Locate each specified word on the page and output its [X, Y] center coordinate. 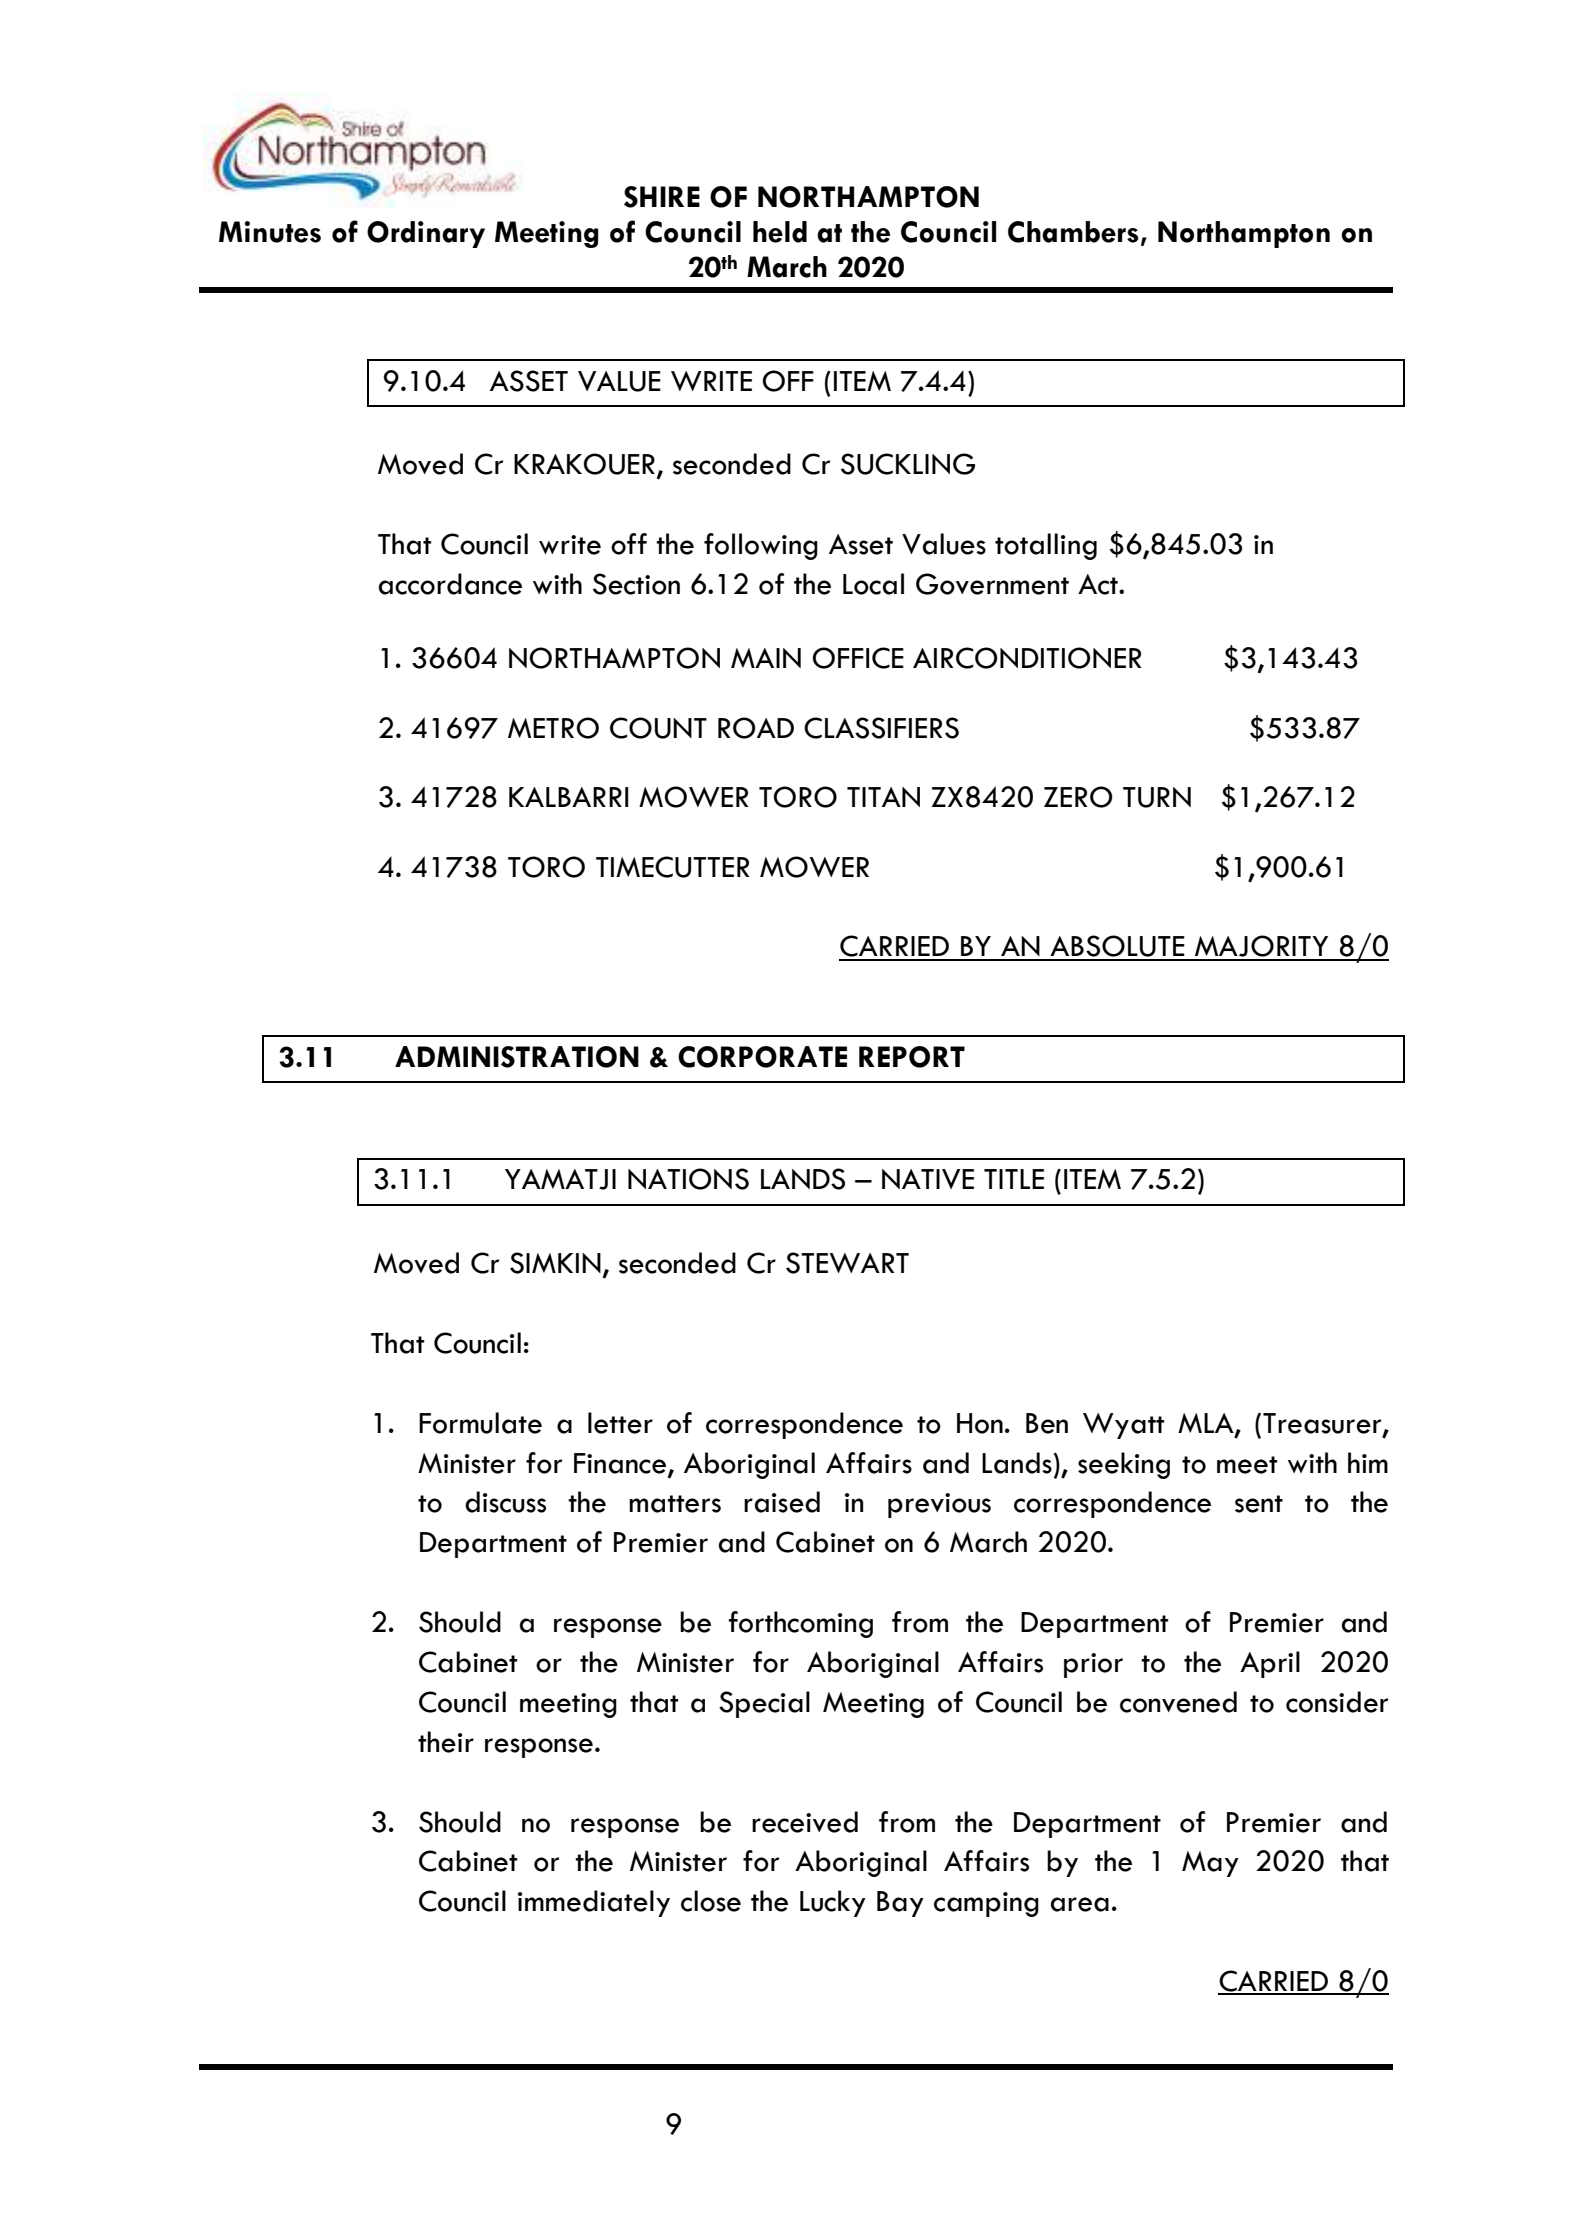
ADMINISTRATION [517, 1057]
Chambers [1073, 232]
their [446, 1742]
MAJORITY [1262, 947]
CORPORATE [762, 1057]
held [780, 232]
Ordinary [426, 234]
